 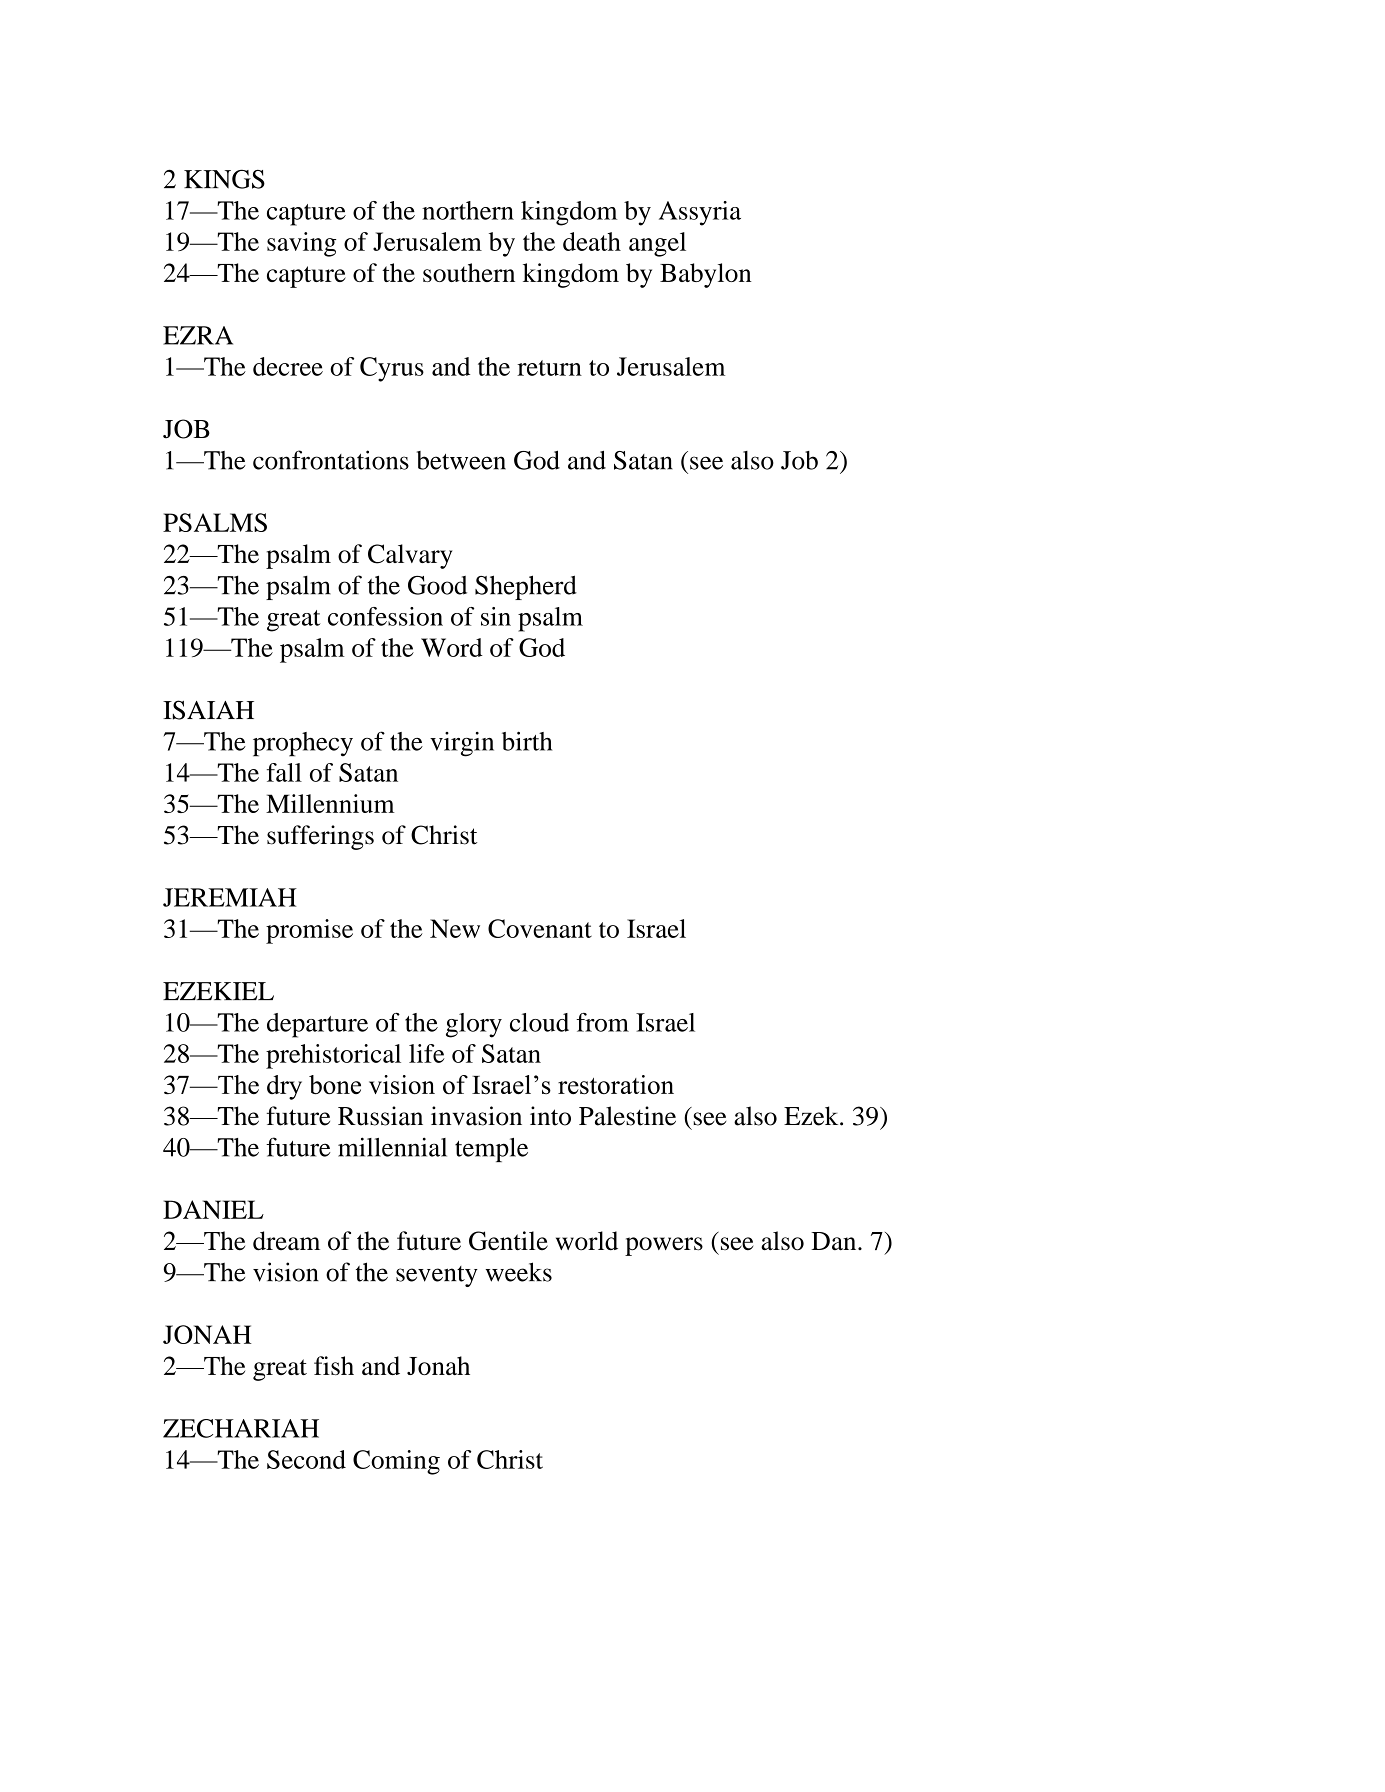 I want to click on KINGS, so click(x=224, y=179).
